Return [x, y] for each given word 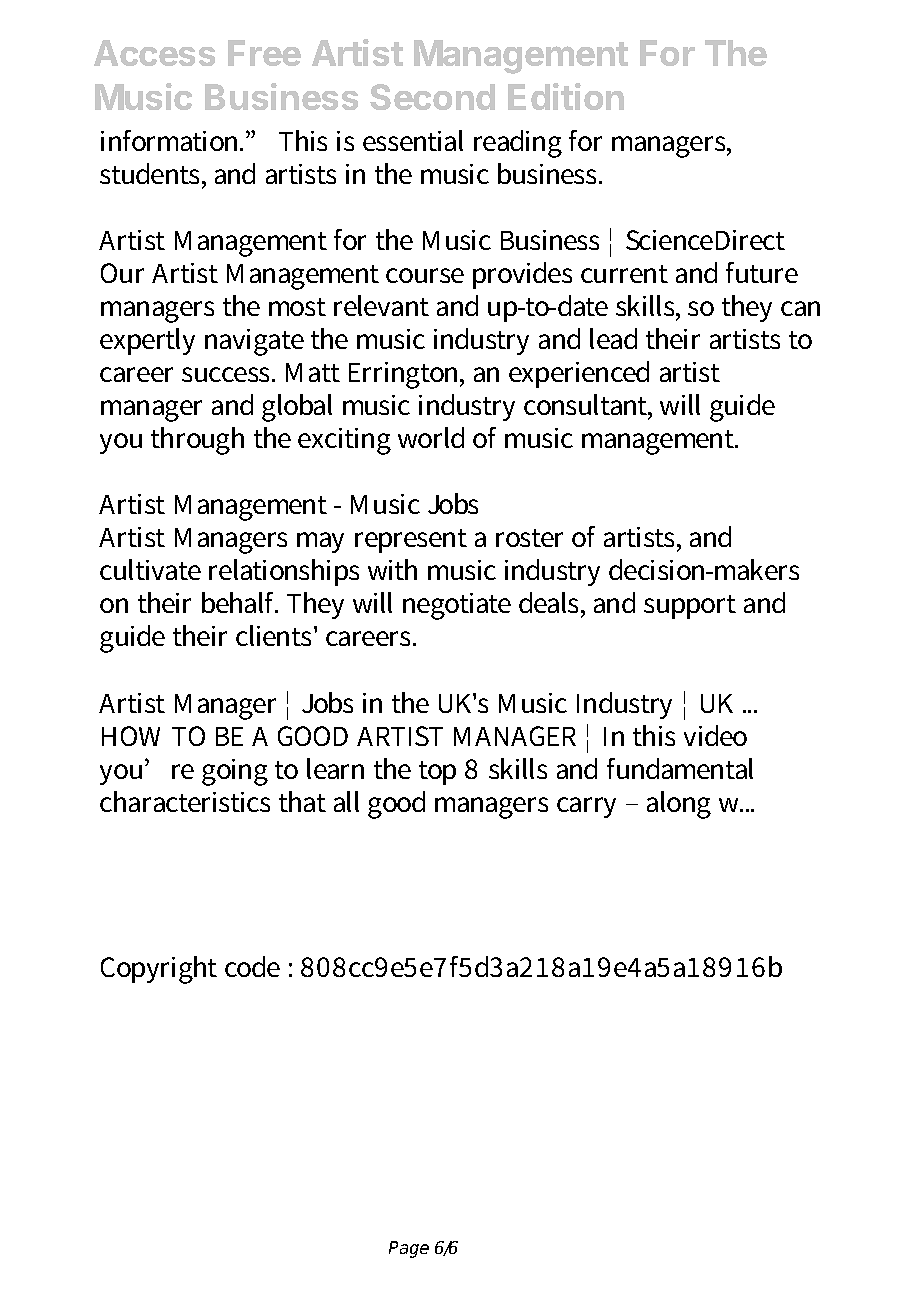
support [690, 607]
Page [409, 1249]
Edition [566, 96]
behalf [240, 602]
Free [264, 53]
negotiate [457, 606]
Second [432, 97]
